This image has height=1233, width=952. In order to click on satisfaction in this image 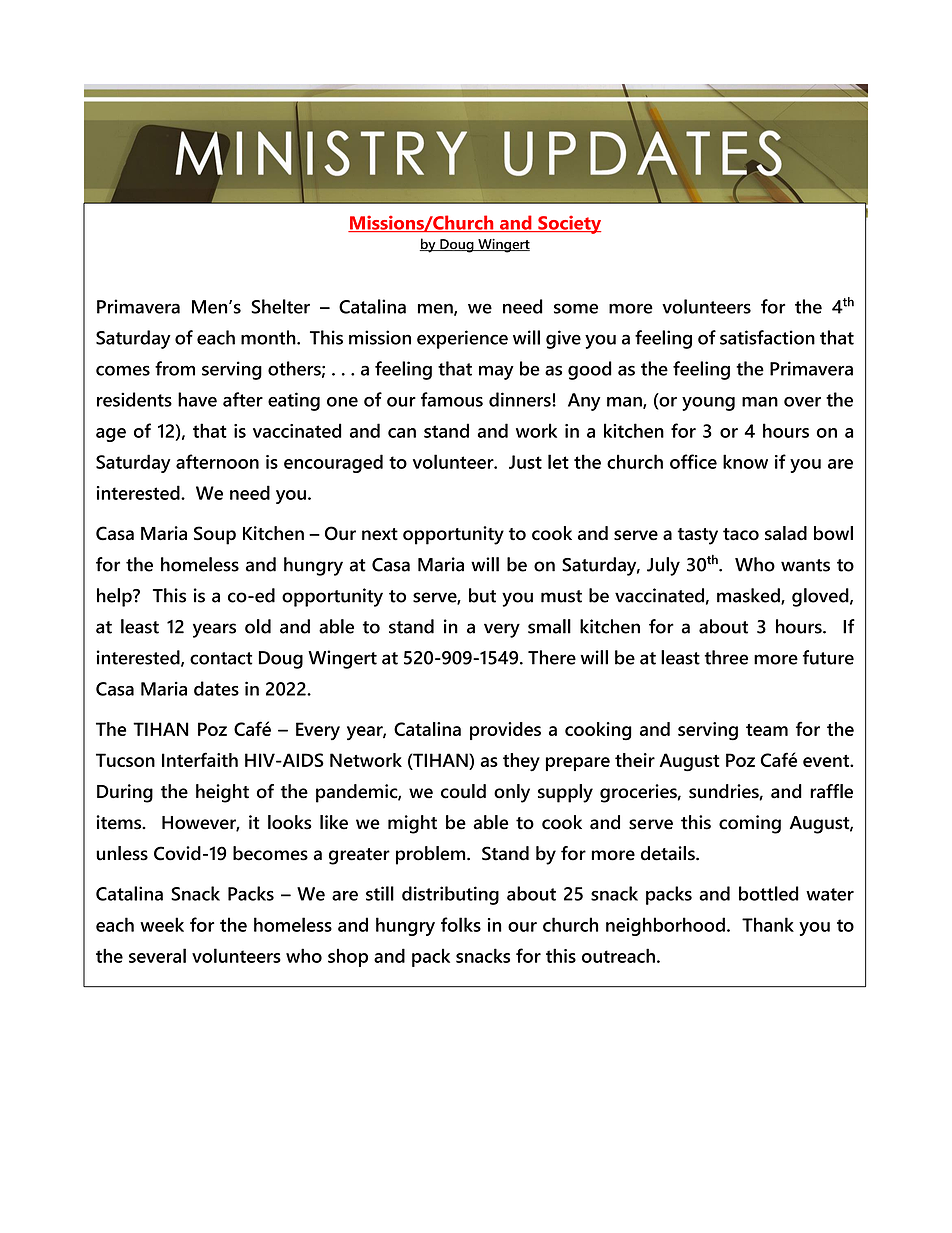, I will do `click(767, 337)`.
